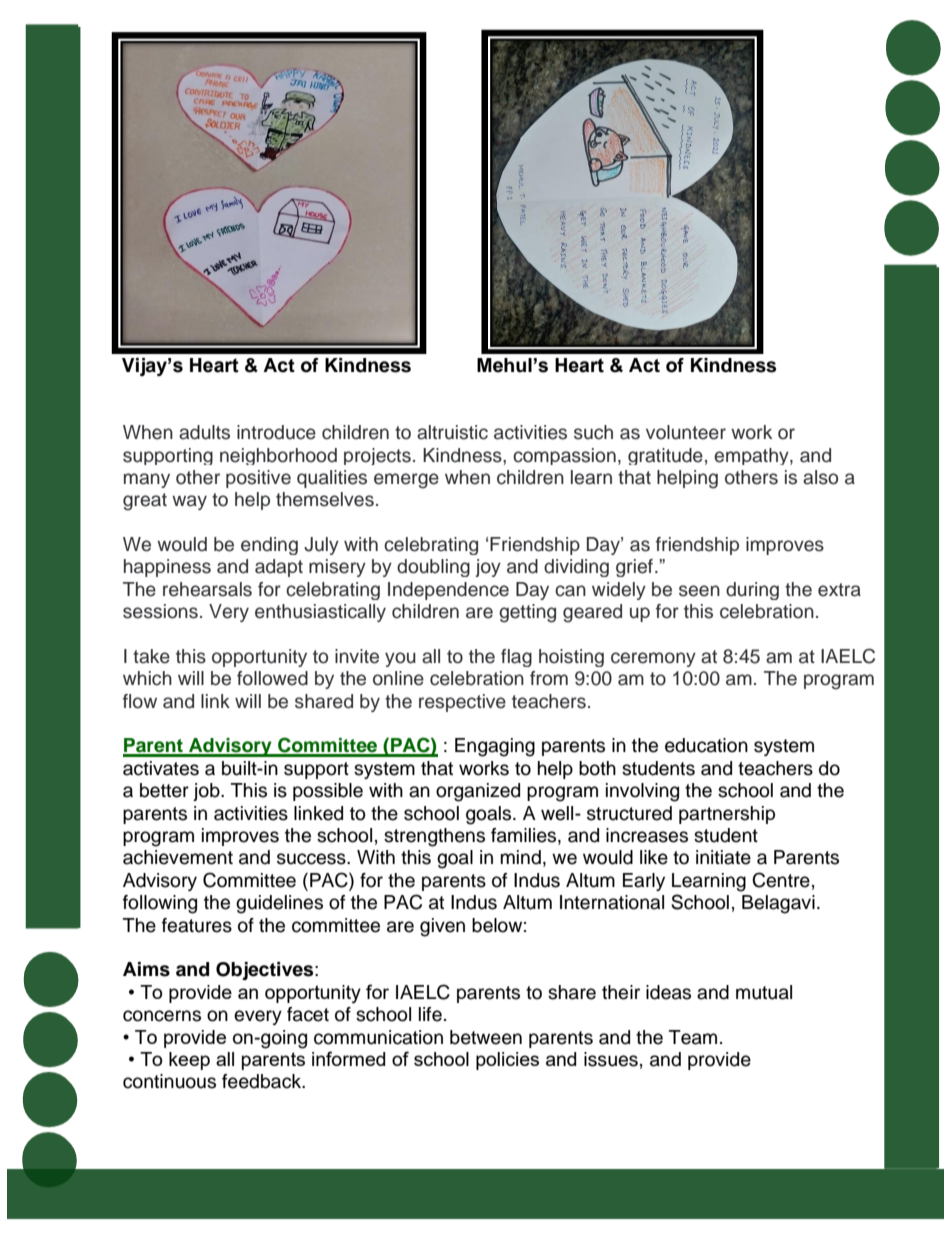 The image size is (952, 1233). I want to click on keep, so click(189, 1061).
